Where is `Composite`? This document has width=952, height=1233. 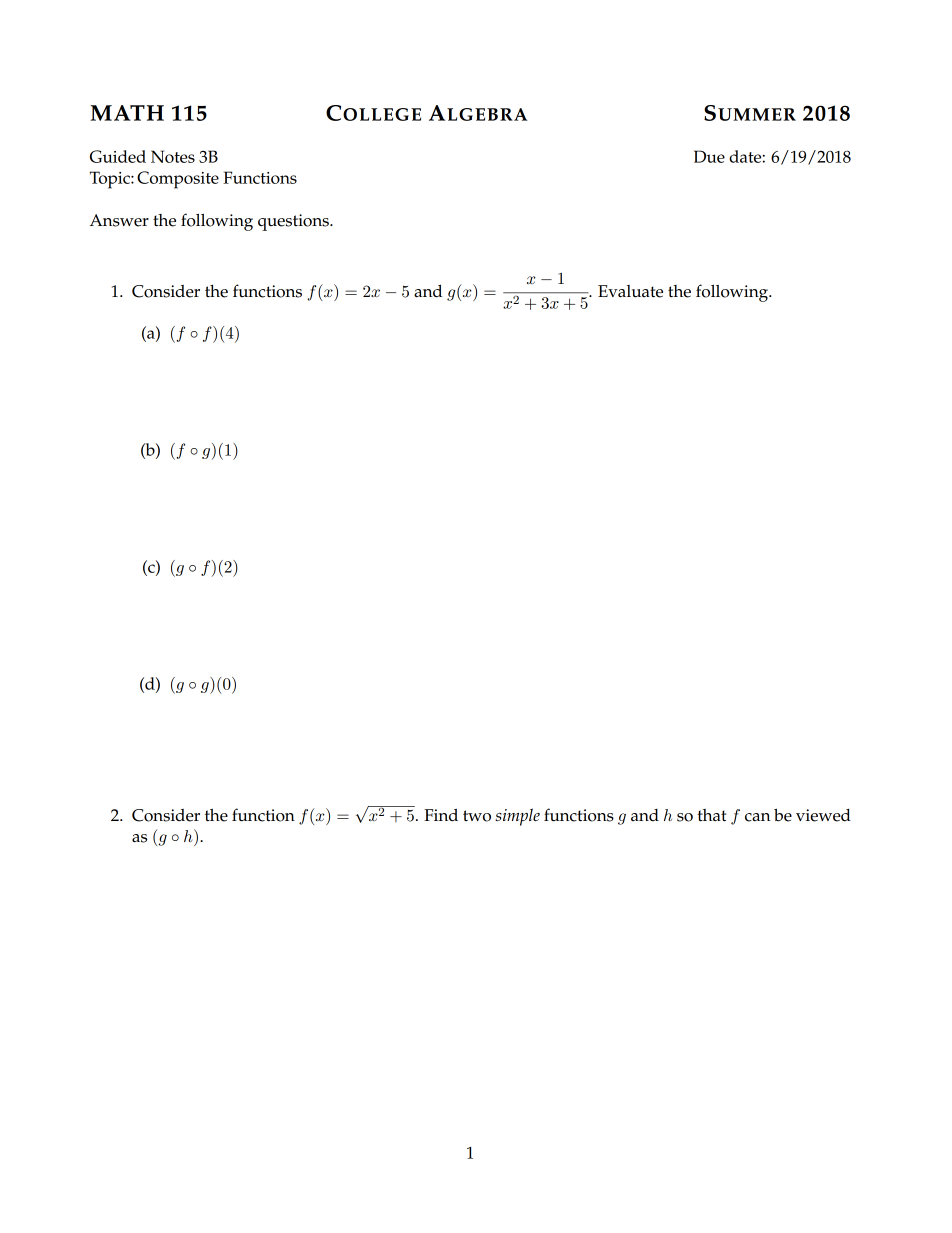
Composite is located at coordinates (178, 180).
